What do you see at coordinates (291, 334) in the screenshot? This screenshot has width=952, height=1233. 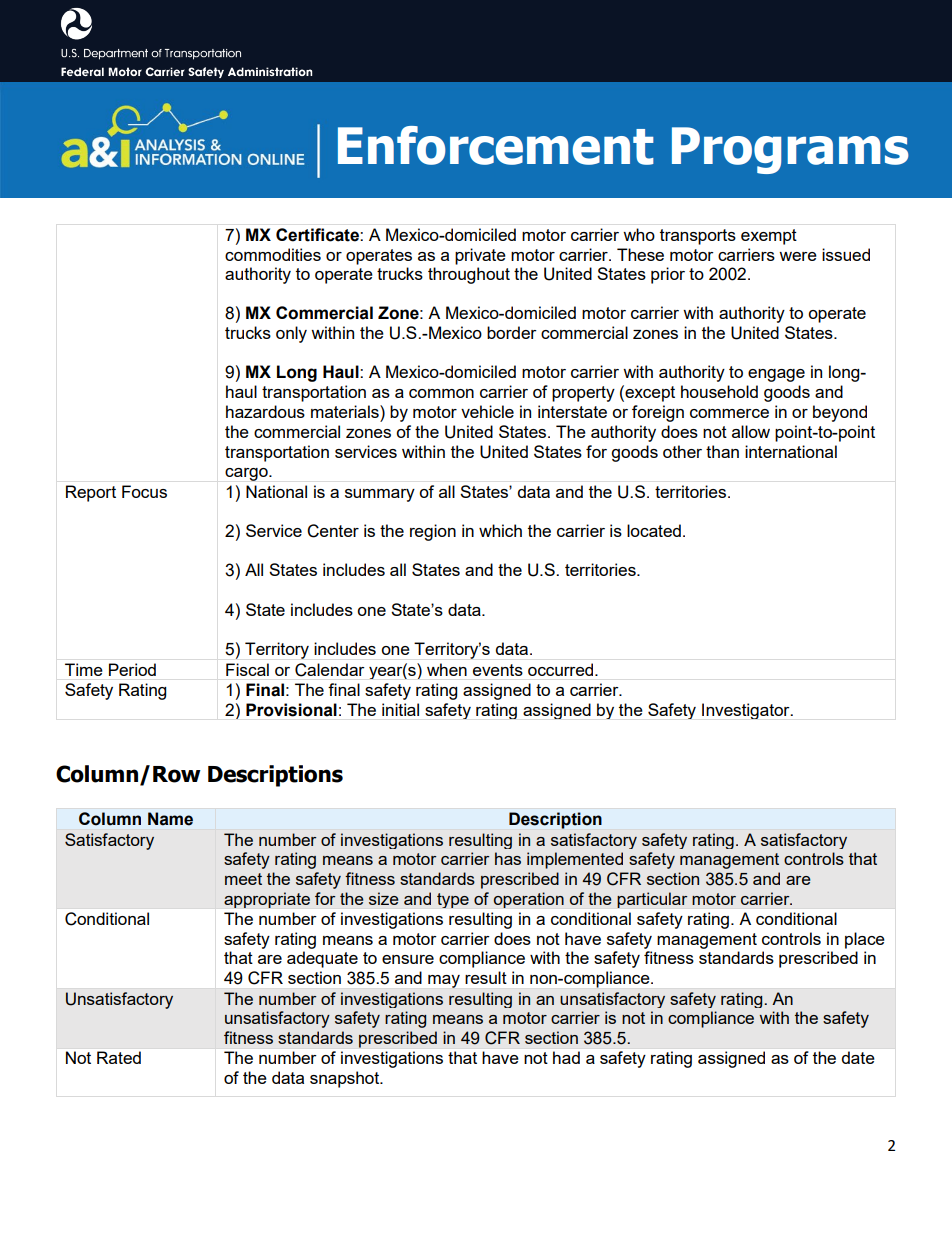 I see `only` at bounding box center [291, 334].
